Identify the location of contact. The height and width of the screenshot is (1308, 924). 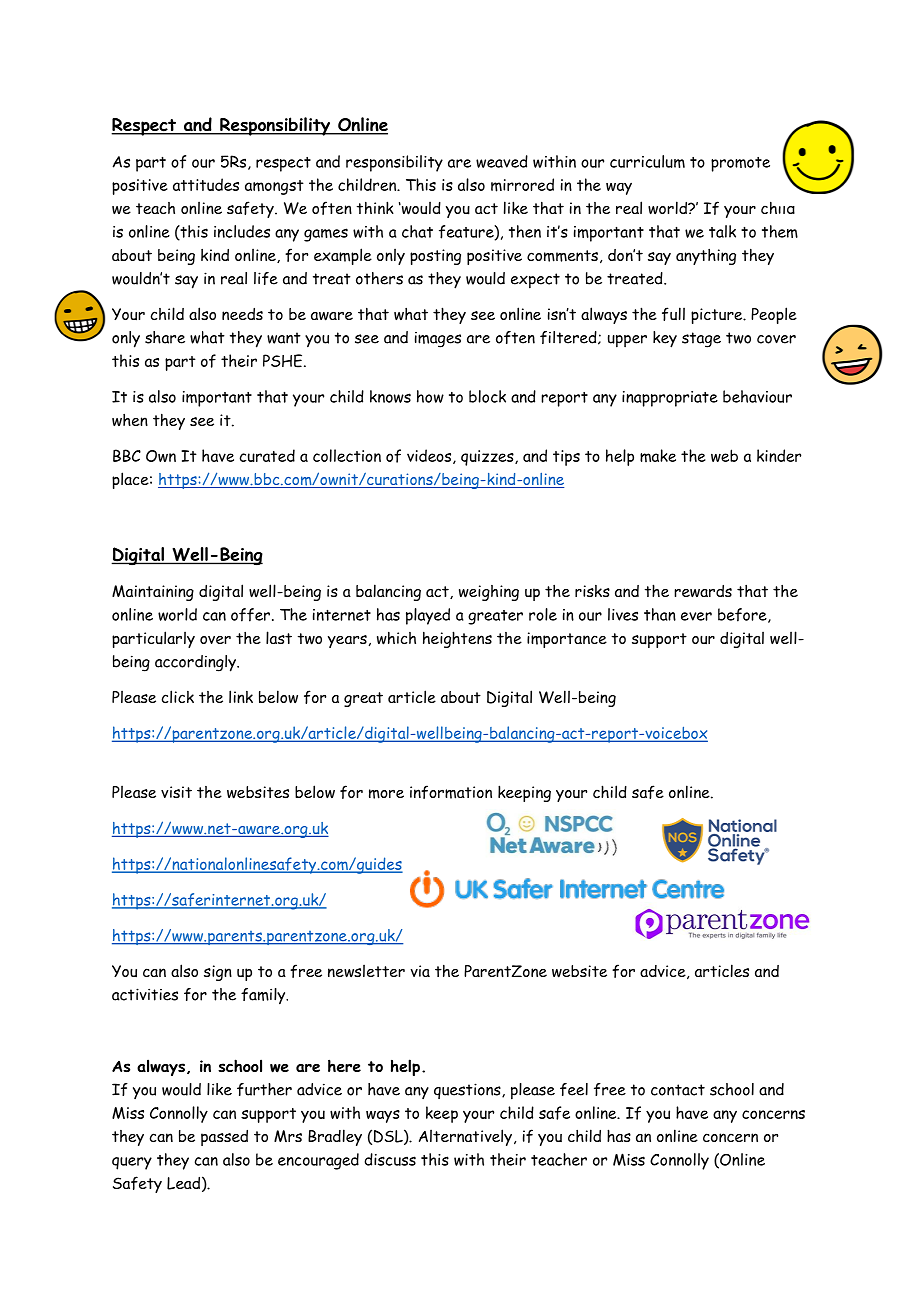
(678, 1090).
